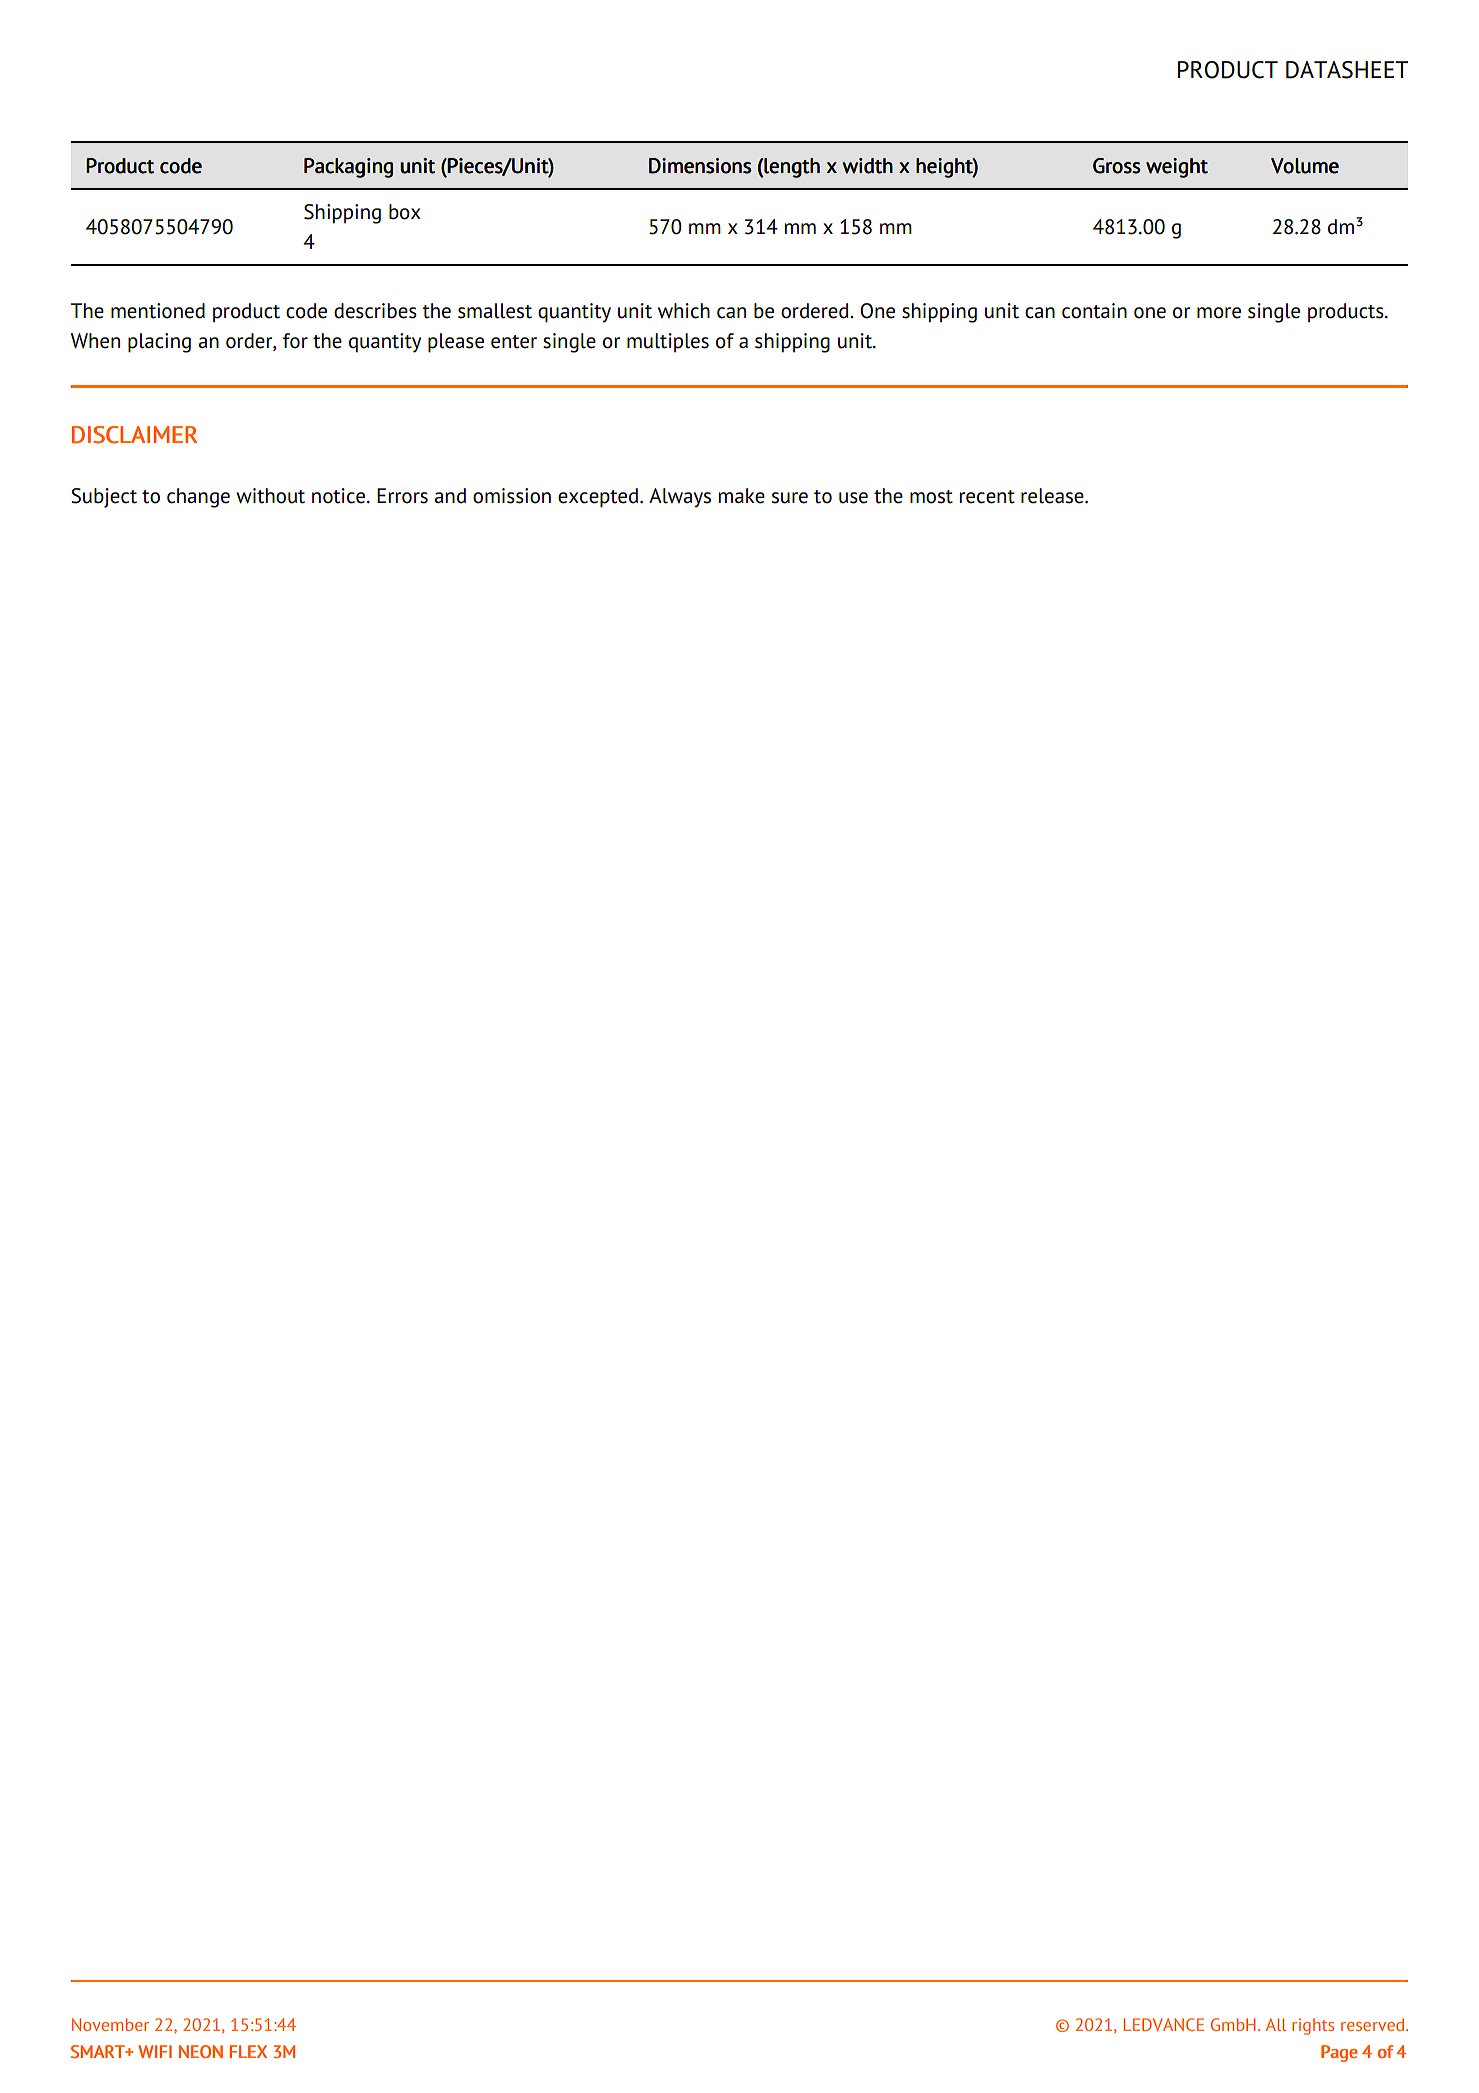 Image resolution: width=1479 pixels, height=2093 pixels. I want to click on Always, so click(680, 498).
